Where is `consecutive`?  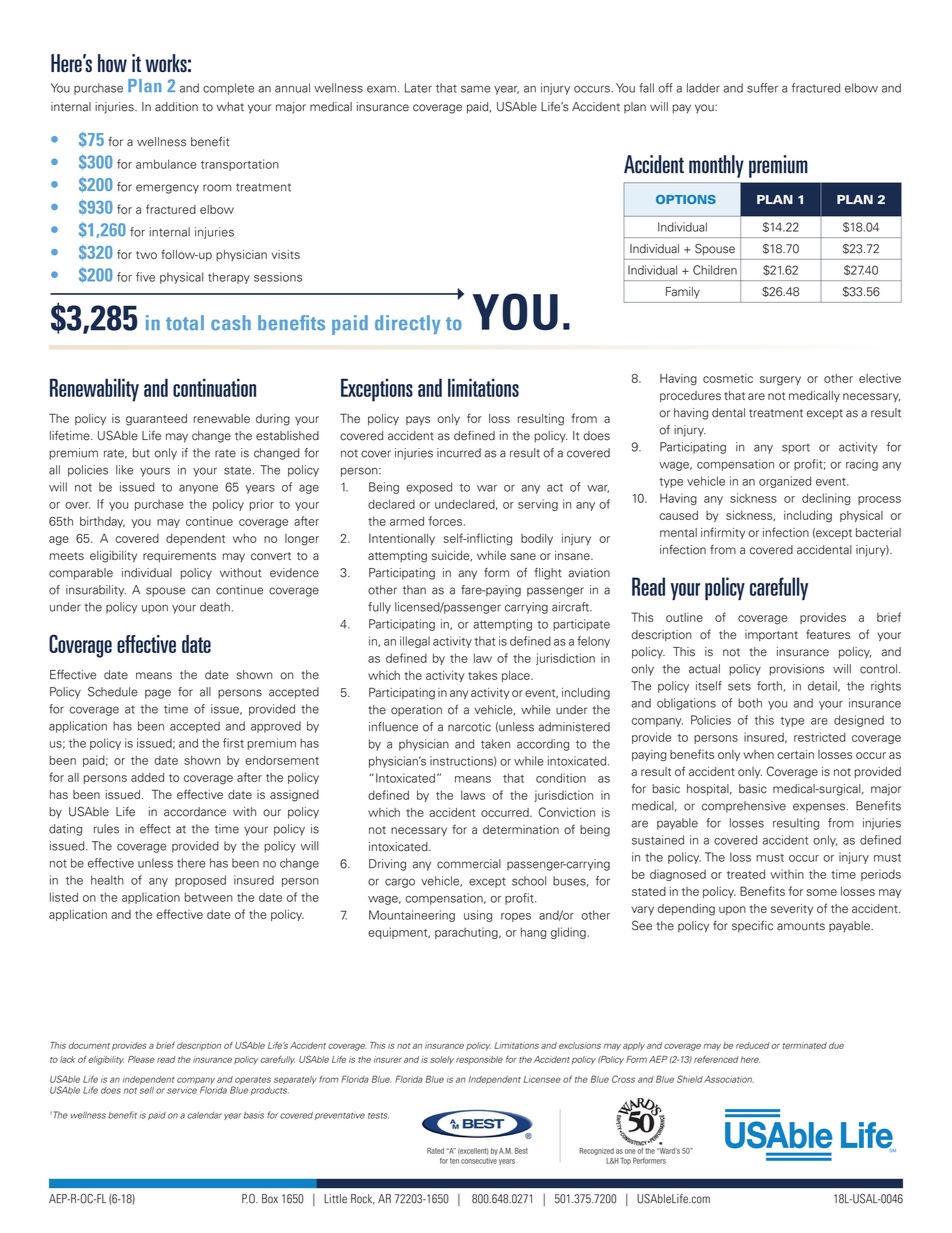 consecutive is located at coordinates (479, 1161).
